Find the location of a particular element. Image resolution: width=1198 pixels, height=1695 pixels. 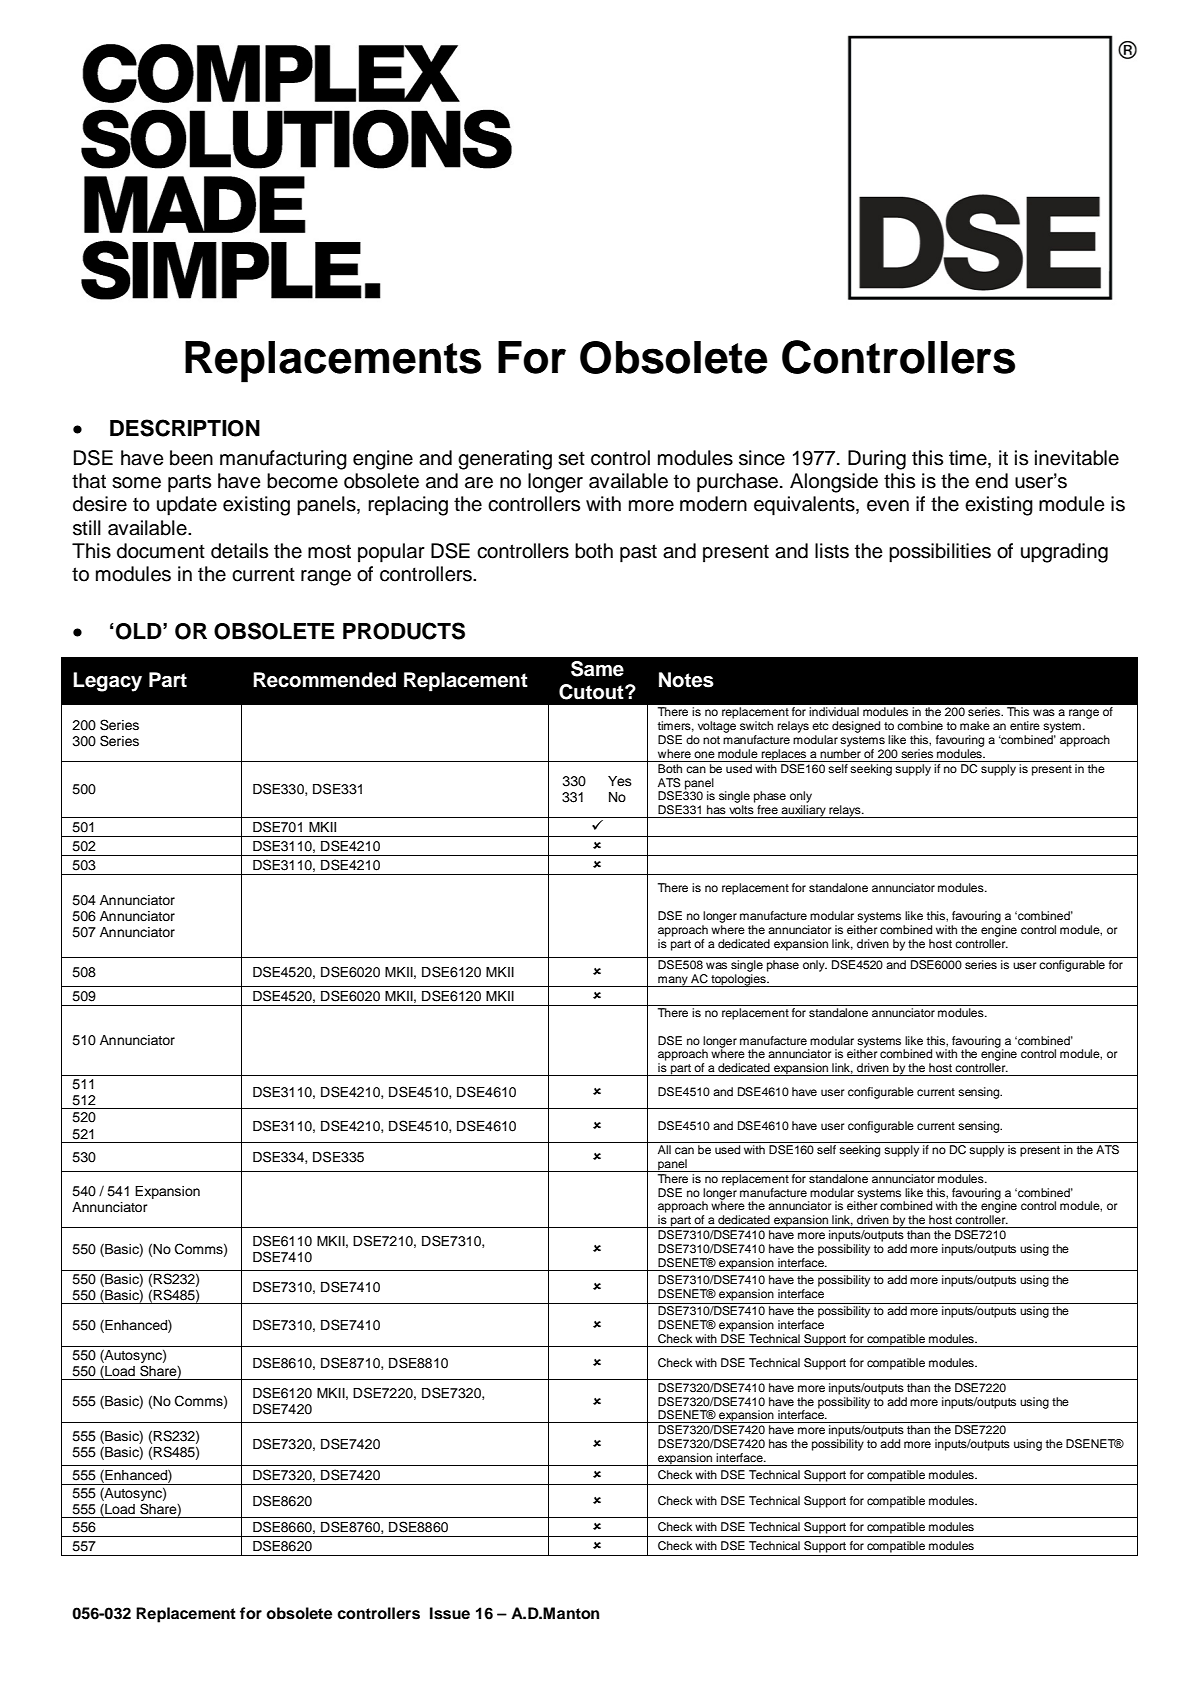

replaces is located at coordinates (784, 755).
